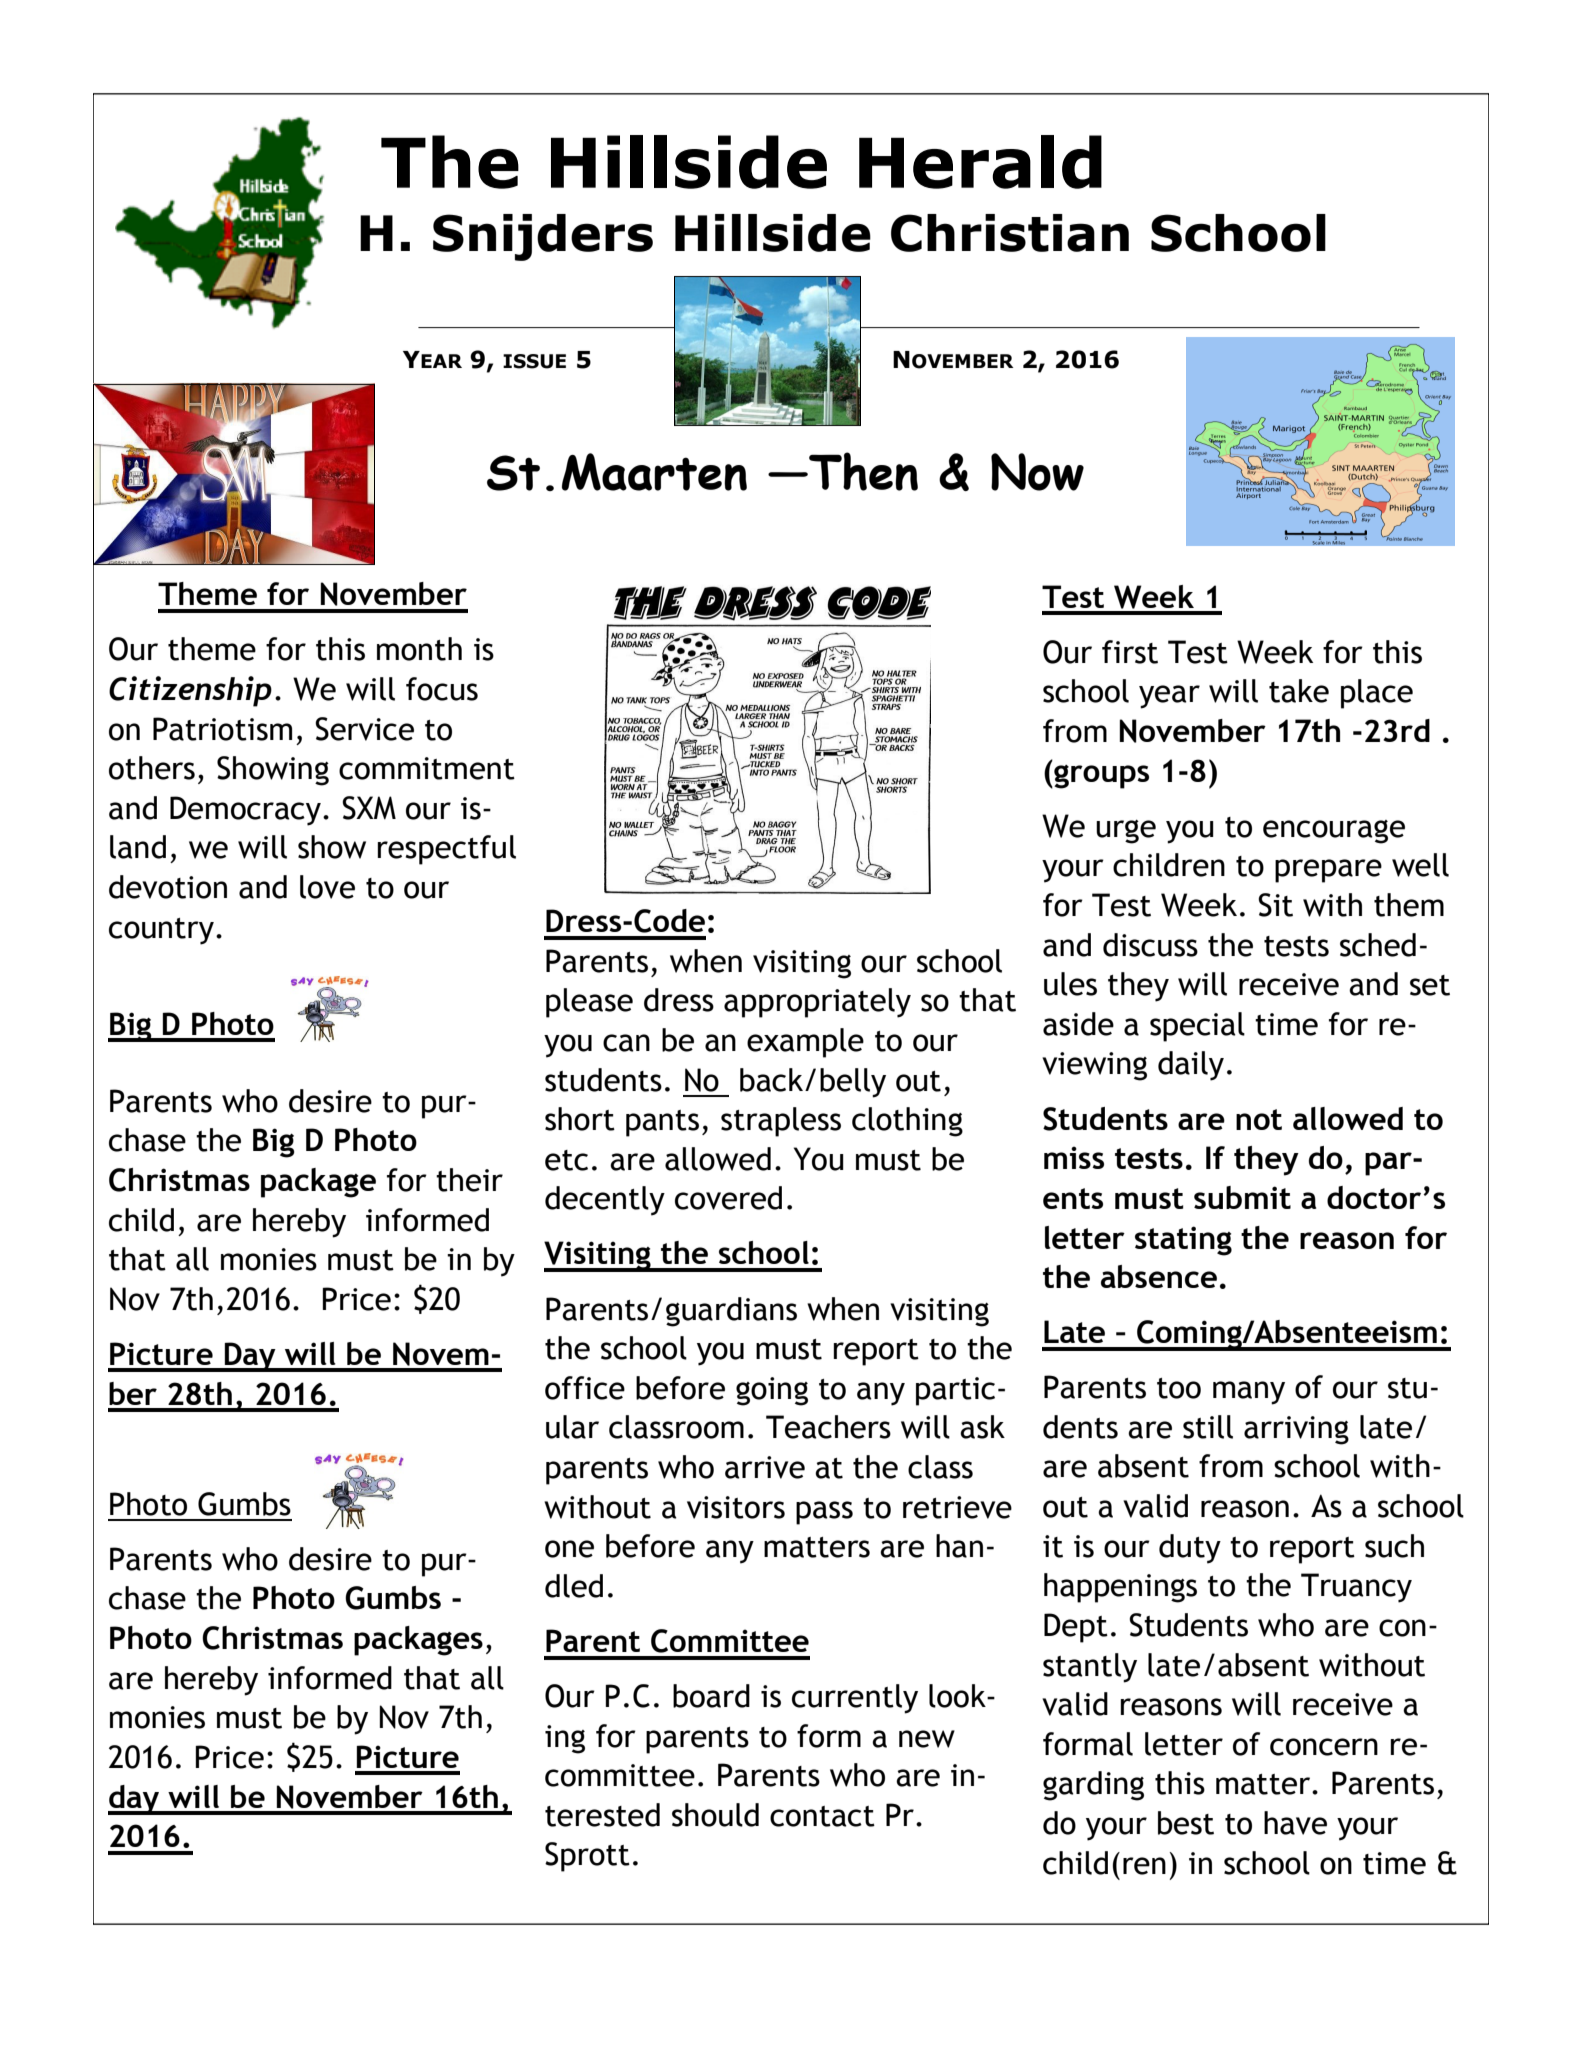 The image size is (1582, 2047). Describe the element at coordinates (1299, 691) in the page. I see `take` at that location.
